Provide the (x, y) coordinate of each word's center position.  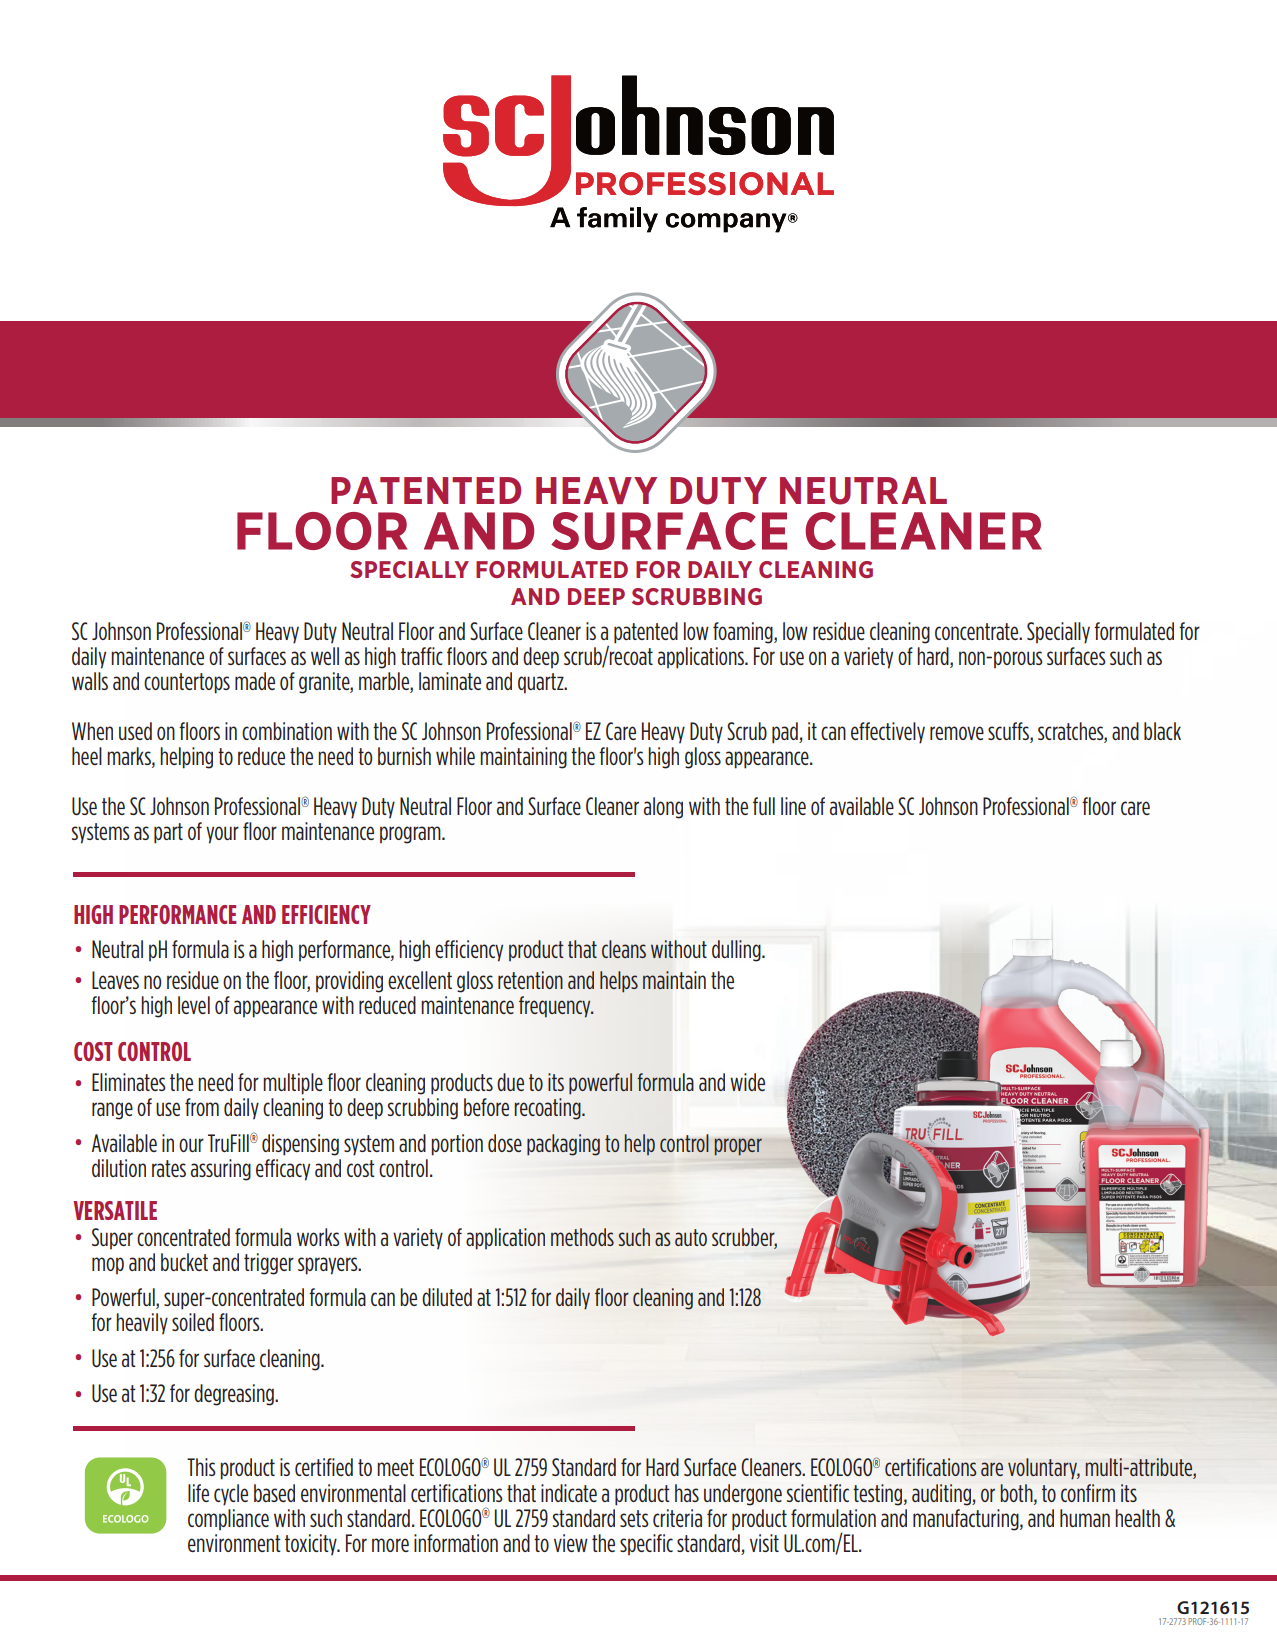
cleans (624, 949)
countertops (187, 683)
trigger (269, 1264)
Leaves (115, 980)
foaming (744, 633)
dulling (737, 951)
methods (582, 1237)
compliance (228, 1519)
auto (691, 1237)
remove (957, 733)
